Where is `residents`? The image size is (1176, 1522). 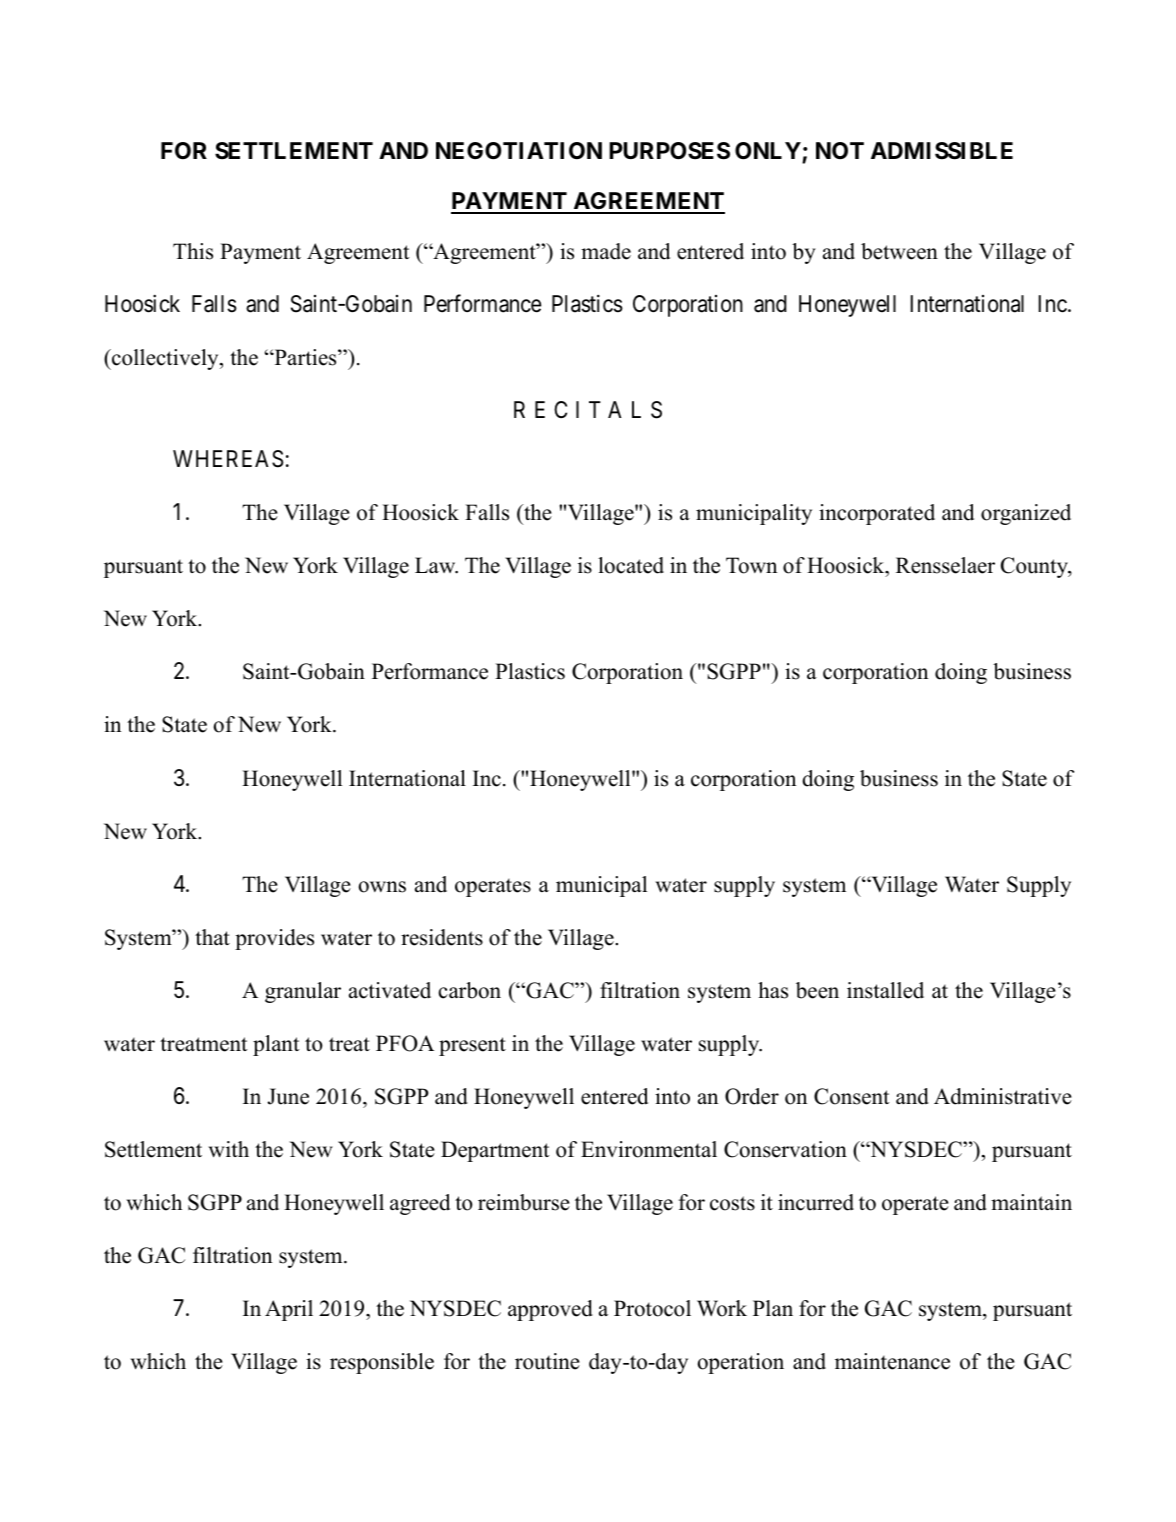
residents is located at coordinates (442, 937).
